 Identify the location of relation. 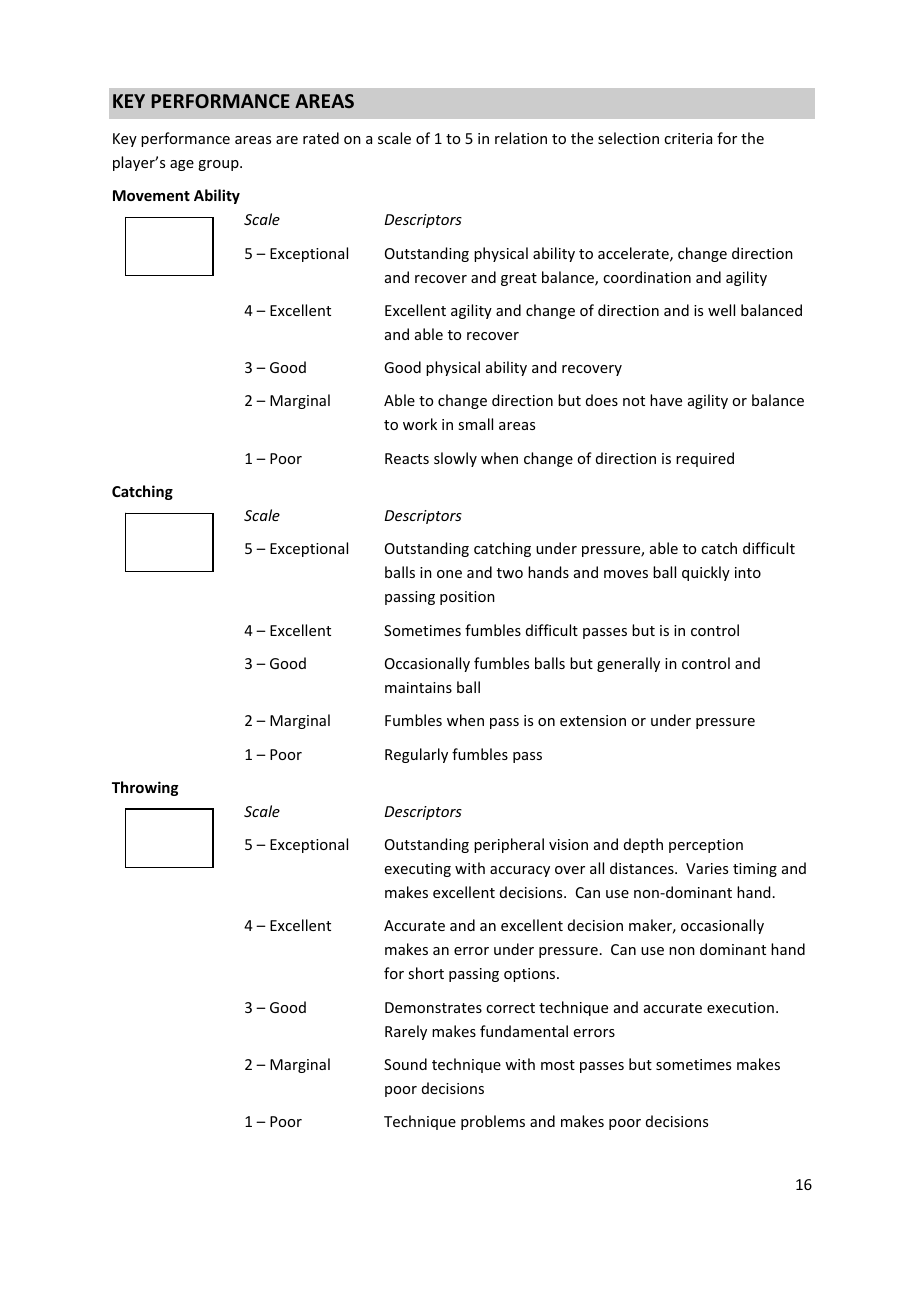
(521, 138).
